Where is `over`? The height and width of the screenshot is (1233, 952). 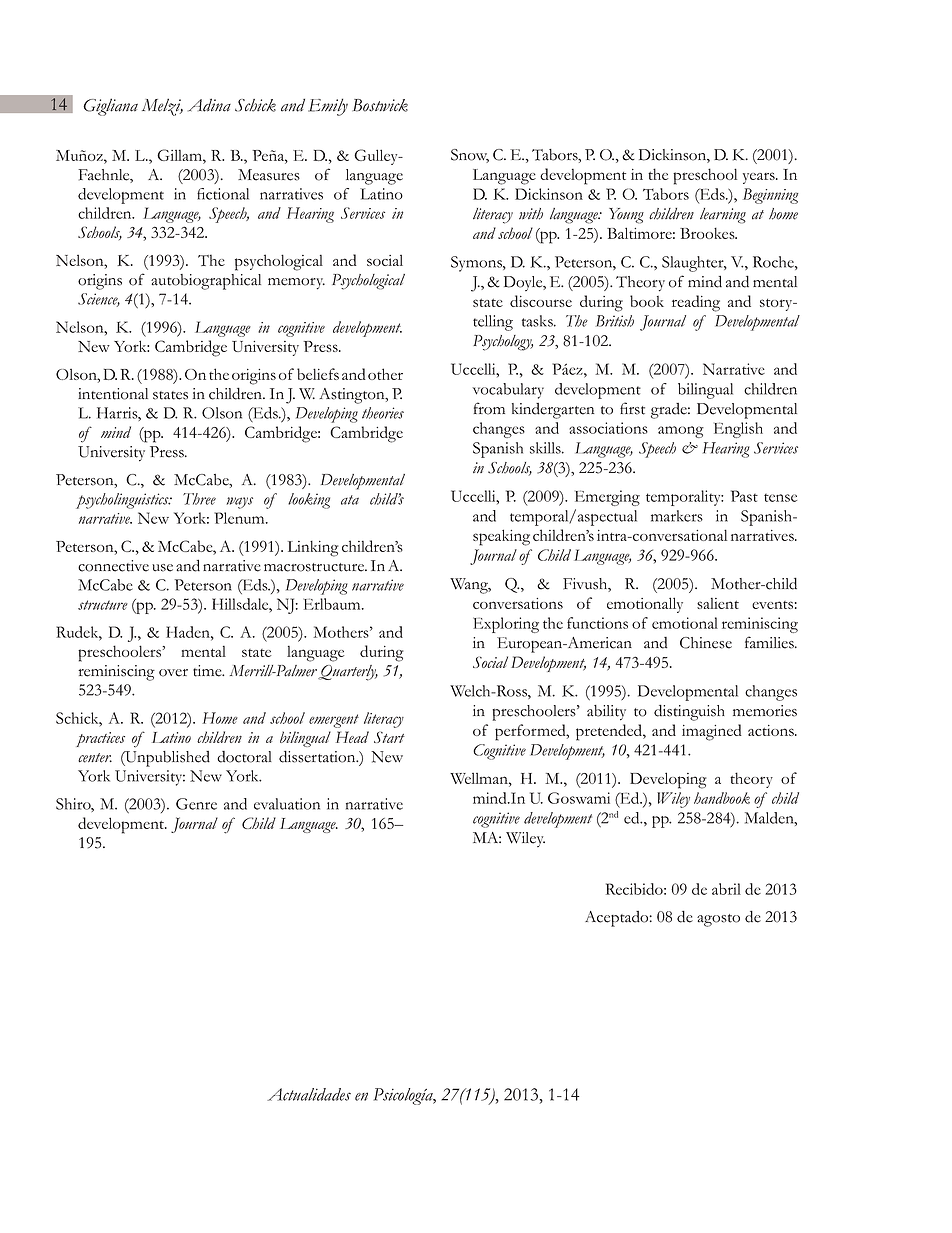
over is located at coordinates (173, 673).
